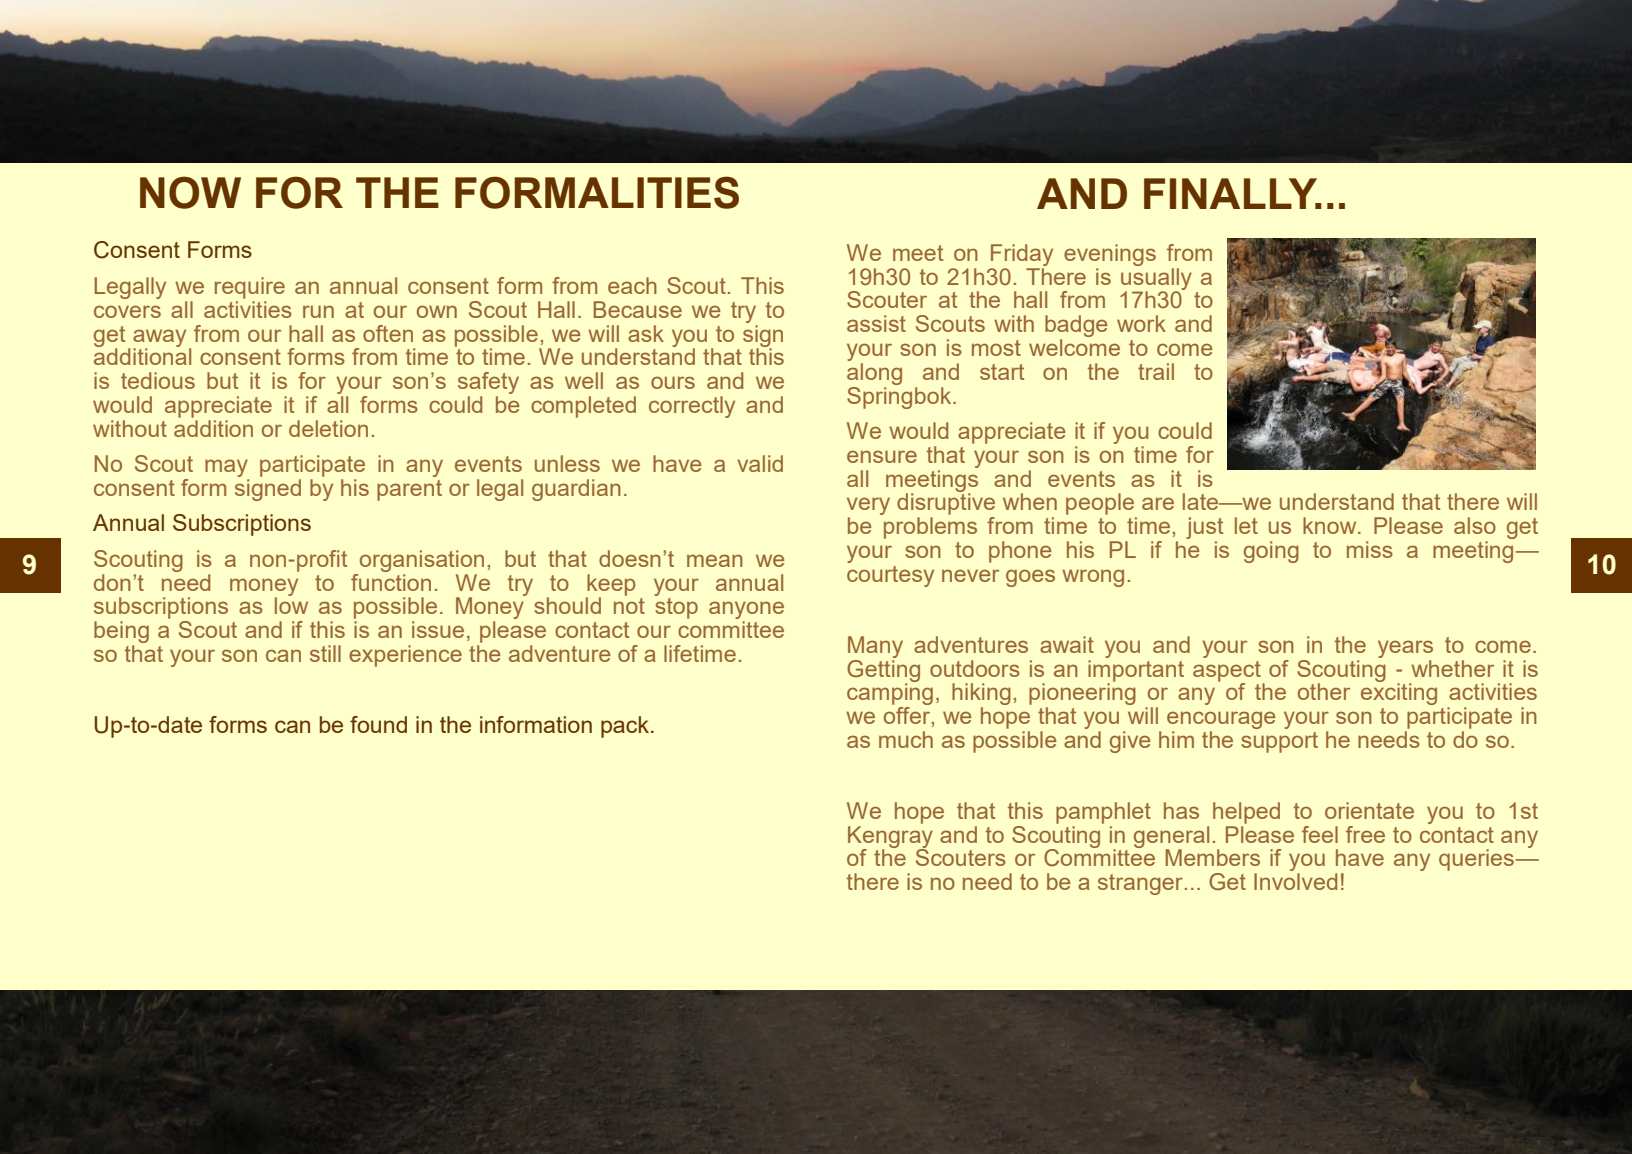 The height and width of the screenshot is (1154, 1632). What do you see at coordinates (632, 285) in the screenshot?
I see `each` at bounding box center [632, 285].
